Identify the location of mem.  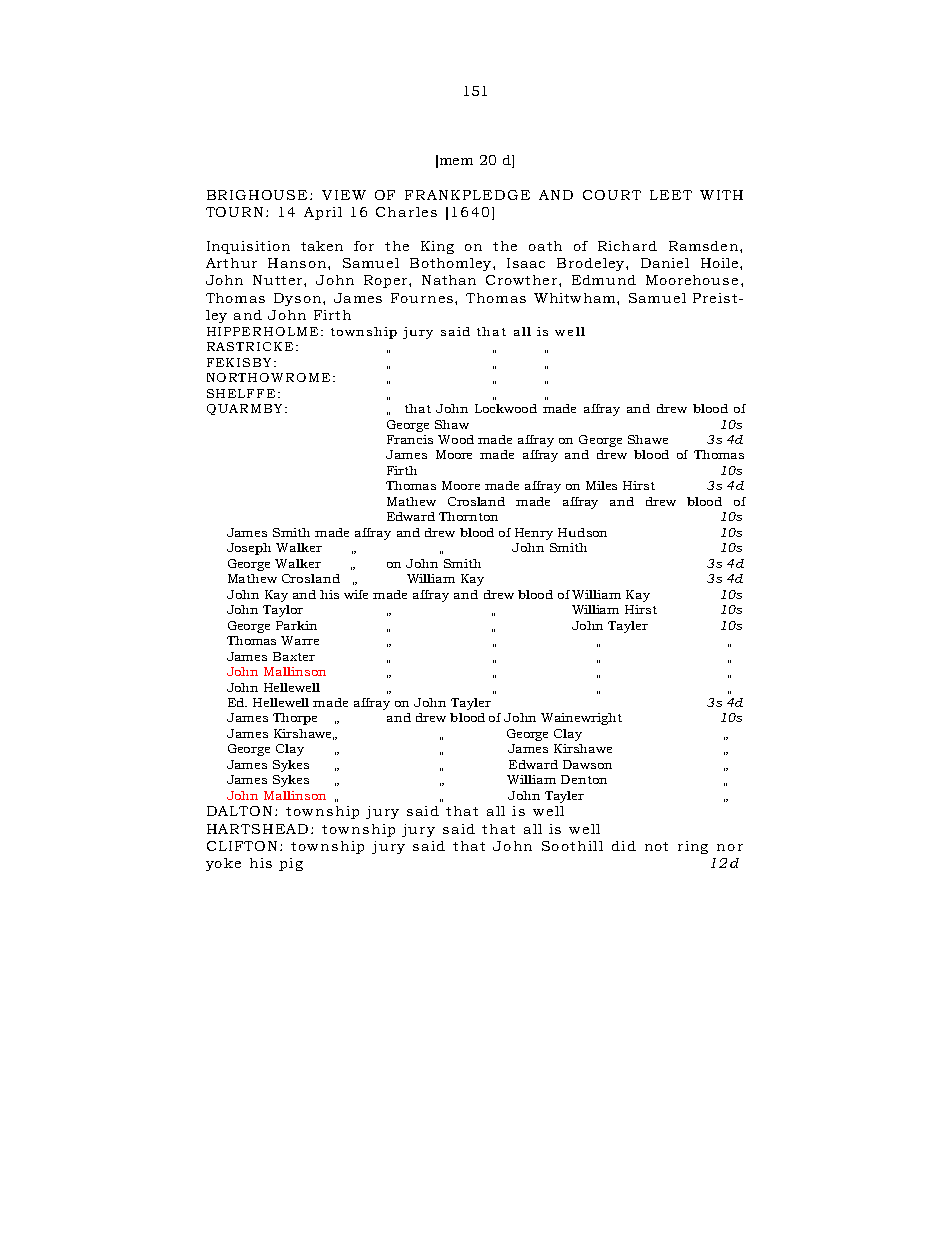
(456, 161).
